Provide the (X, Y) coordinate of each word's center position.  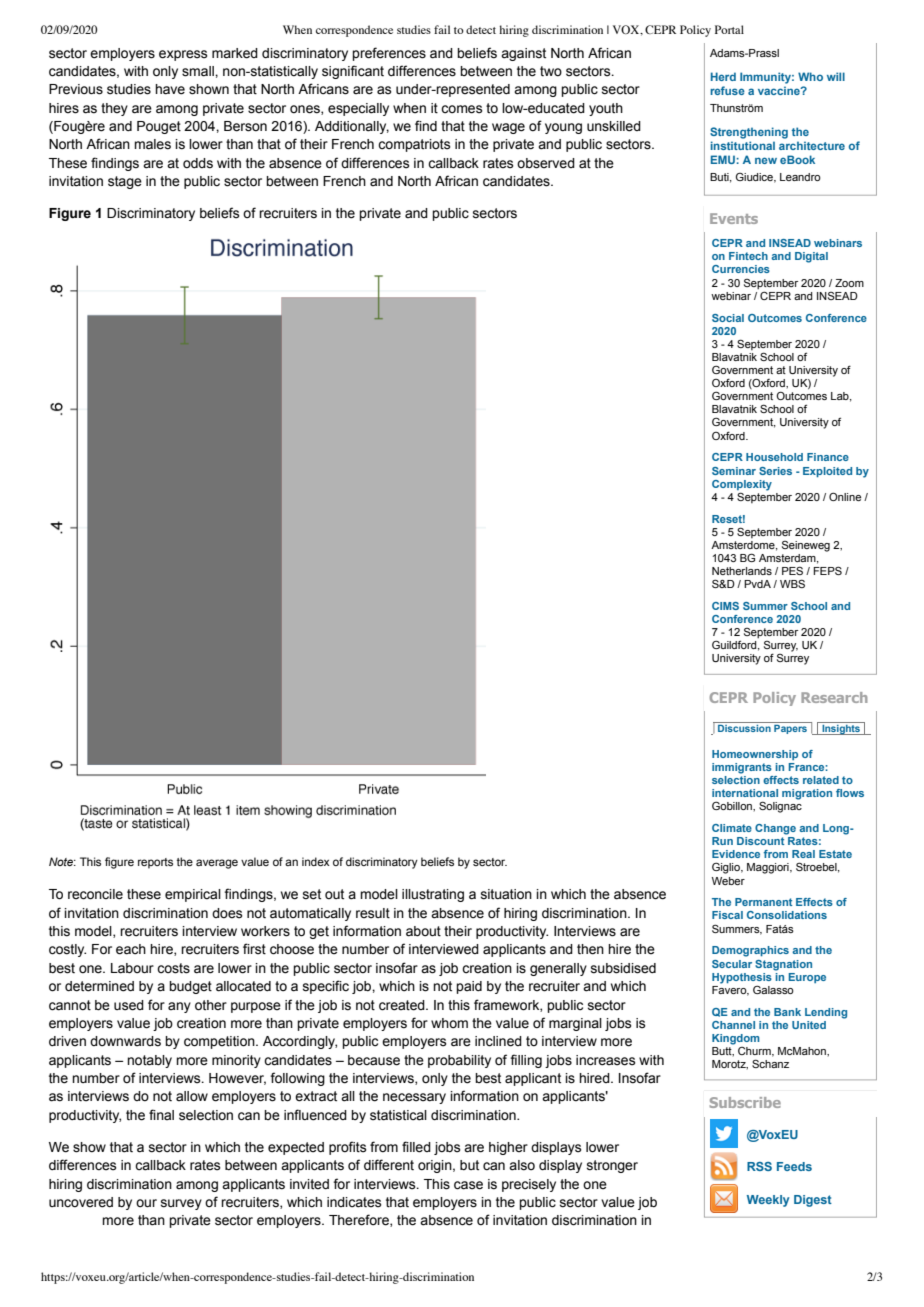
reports (155, 863)
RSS (759, 1166)
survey (181, 1204)
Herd (723, 76)
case (468, 1185)
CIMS (725, 606)
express (183, 55)
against (523, 54)
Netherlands (742, 571)
